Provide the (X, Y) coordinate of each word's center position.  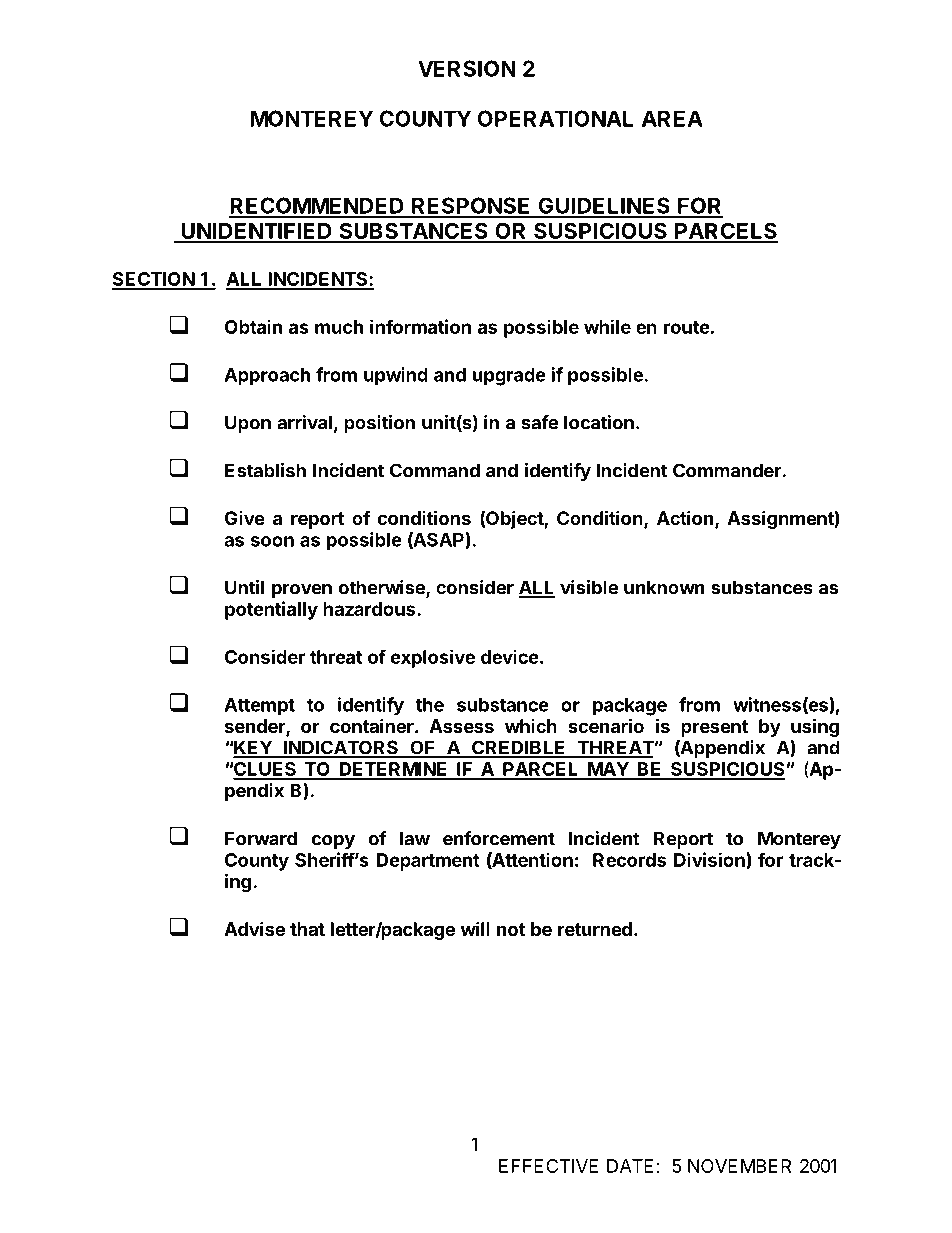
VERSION (467, 68)
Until (244, 587)
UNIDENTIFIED (256, 232)
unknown (664, 587)
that (307, 929)
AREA (672, 118)
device (510, 656)
